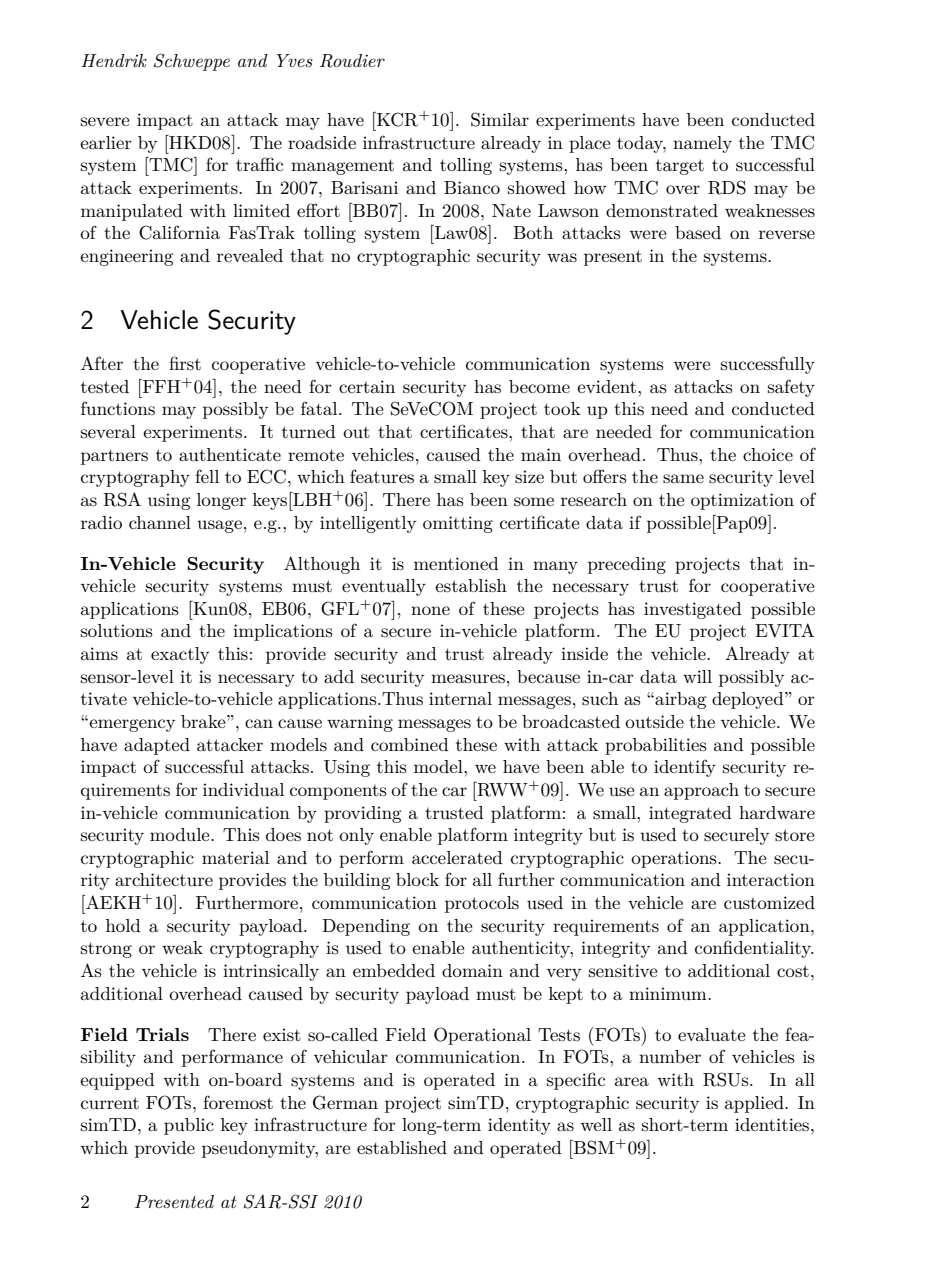 This page has height=1288, width=950. What do you see at coordinates (430, 610) in the page?
I see `none` at bounding box center [430, 610].
